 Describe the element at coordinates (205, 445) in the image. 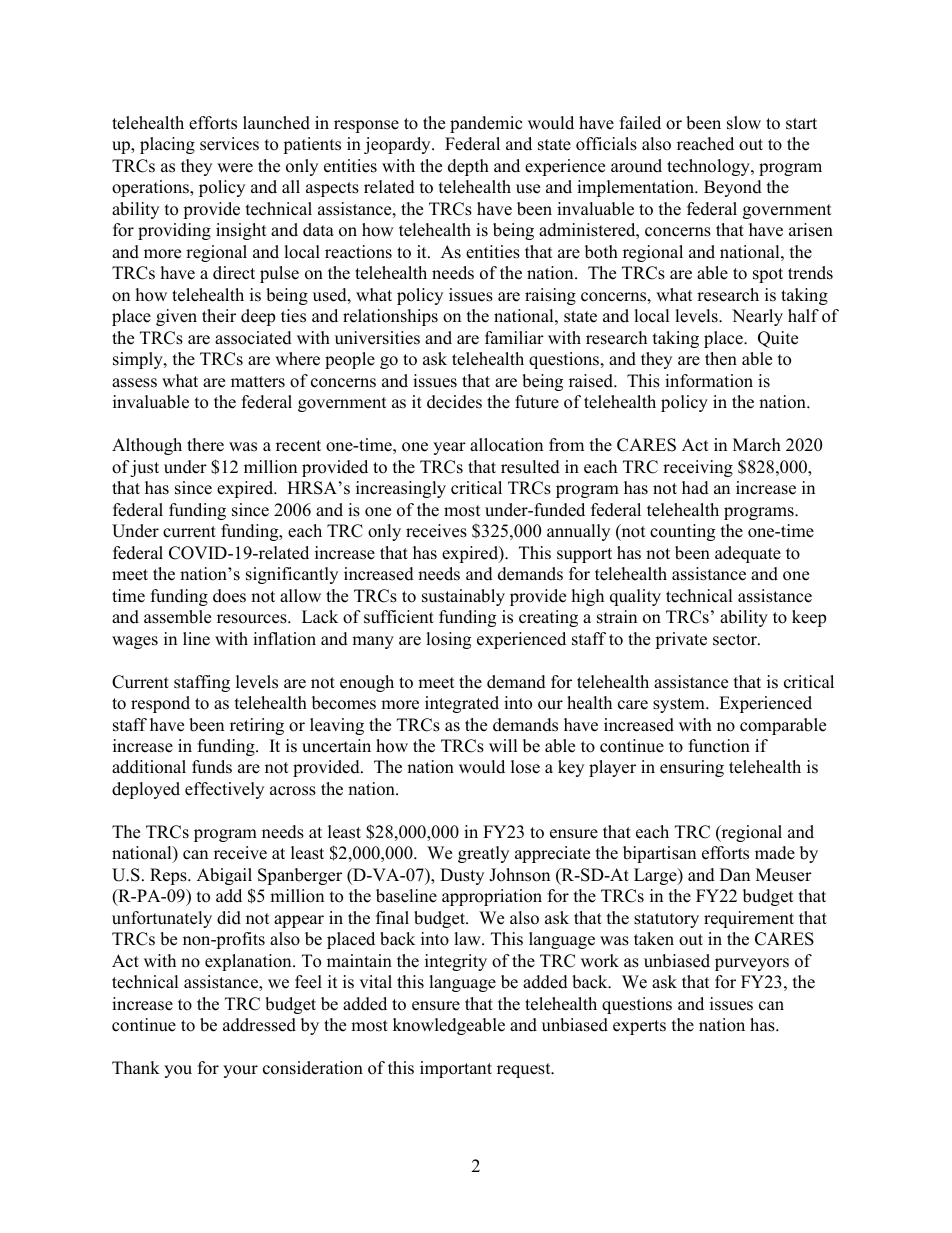

I see `there` at that location.
